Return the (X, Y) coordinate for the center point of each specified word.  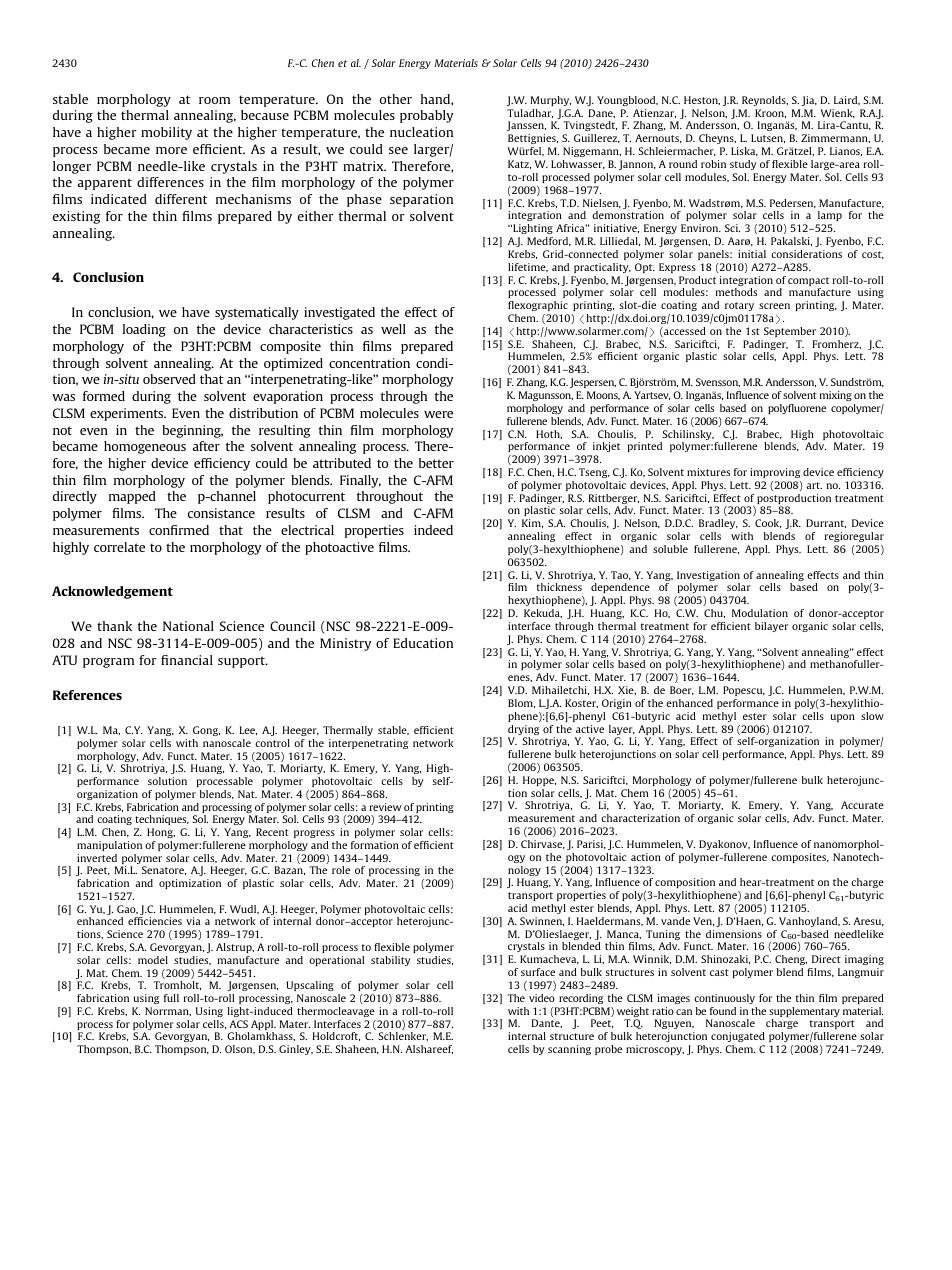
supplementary (804, 1013)
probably (426, 116)
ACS (238, 1024)
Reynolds (765, 101)
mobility (166, 133)
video (542, 998)
